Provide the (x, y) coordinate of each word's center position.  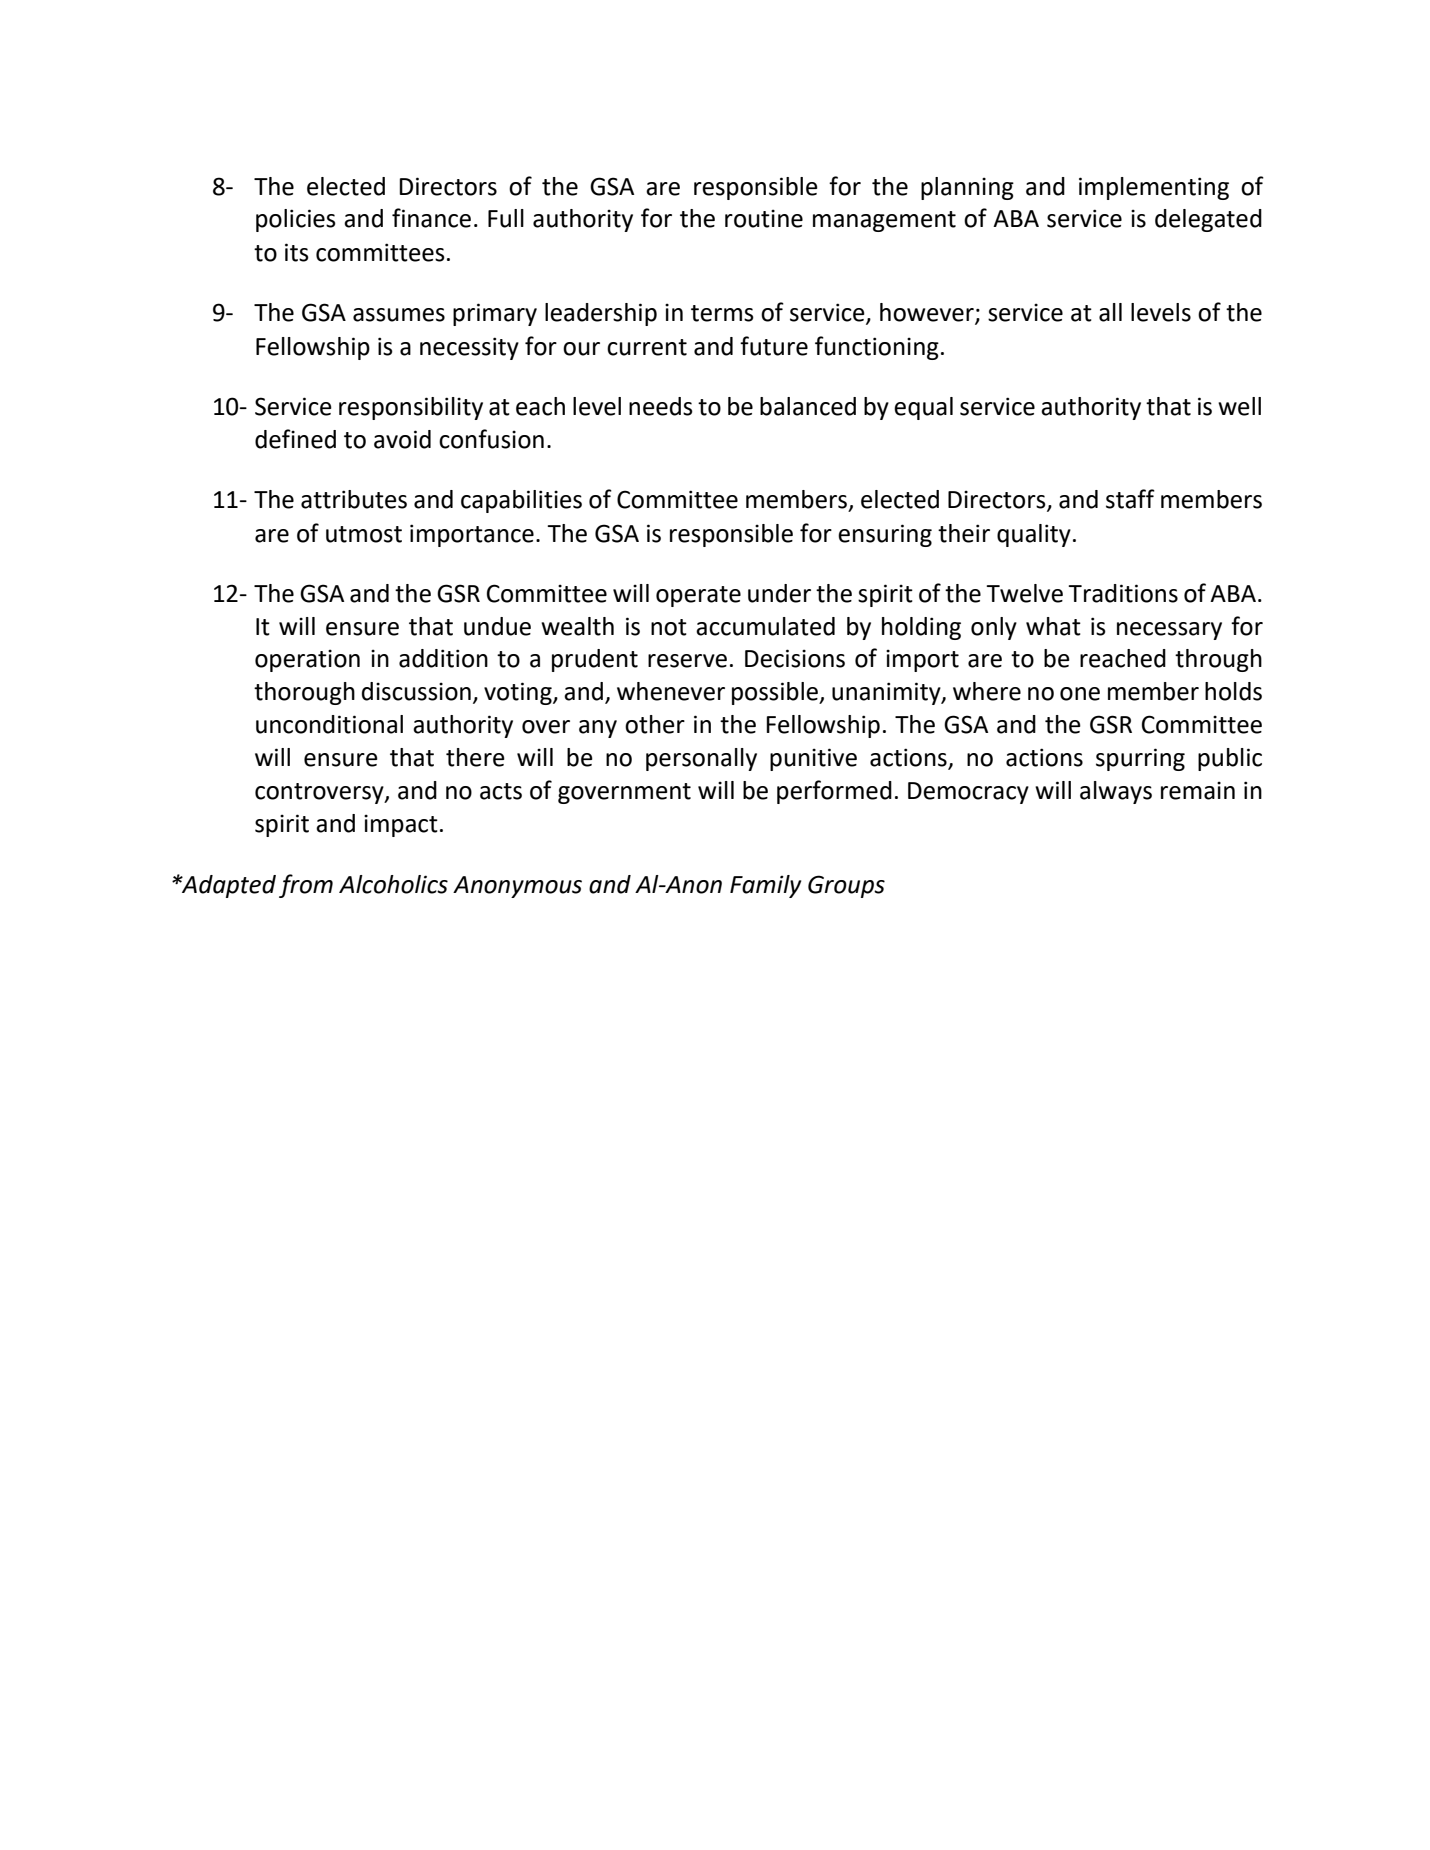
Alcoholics (393, 884)
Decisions (795, 658)
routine (764, 218)
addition (443, 658)
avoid (402, 439)
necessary (1169, 631)
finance (431, 218)
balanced (808, 406)
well (1239, 406)
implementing (1154, 188)
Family (765, 886)
